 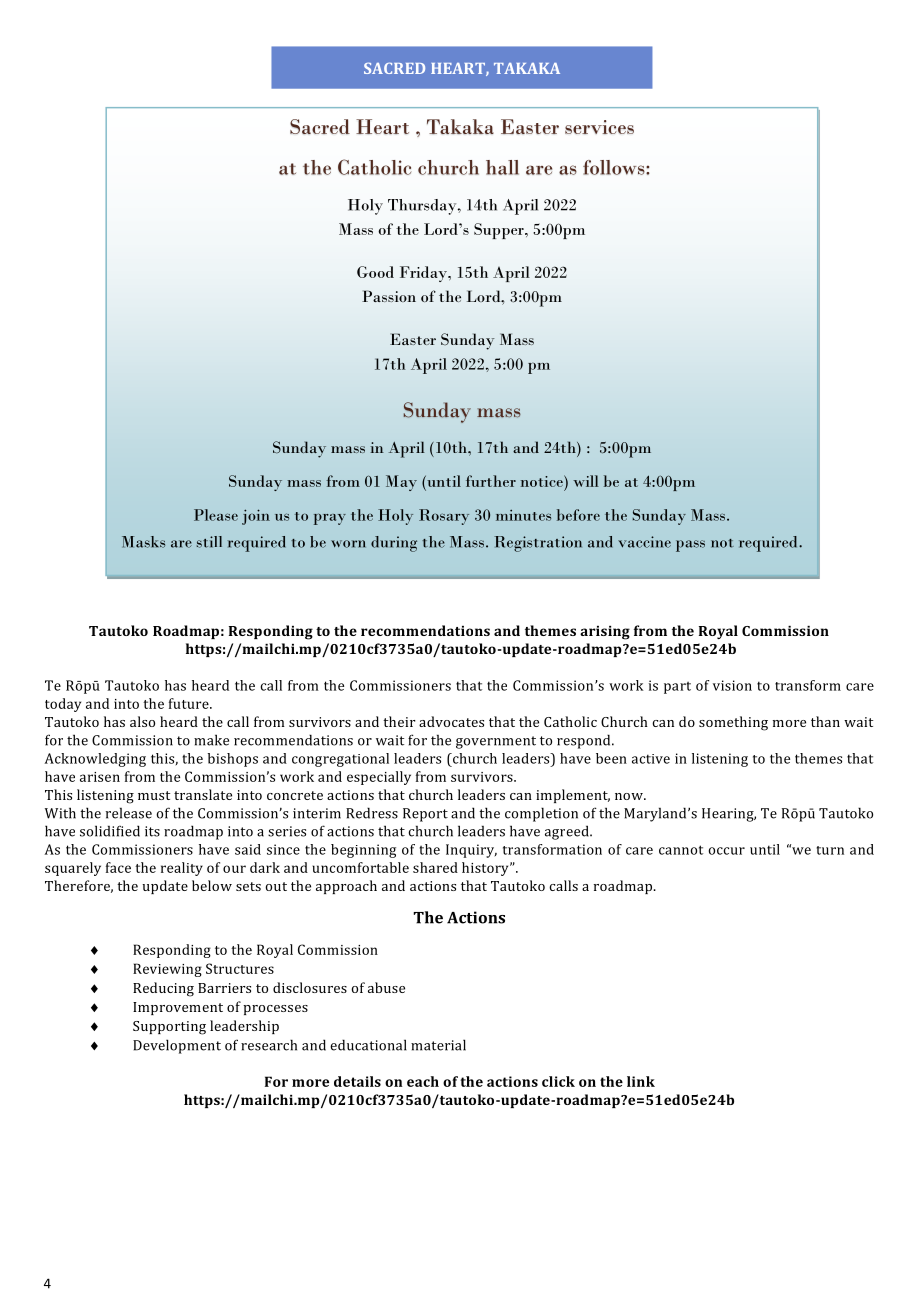 What do you see at coordinates (732, 685) in the page?
I see `vision` at bounding box center [732, 685].
